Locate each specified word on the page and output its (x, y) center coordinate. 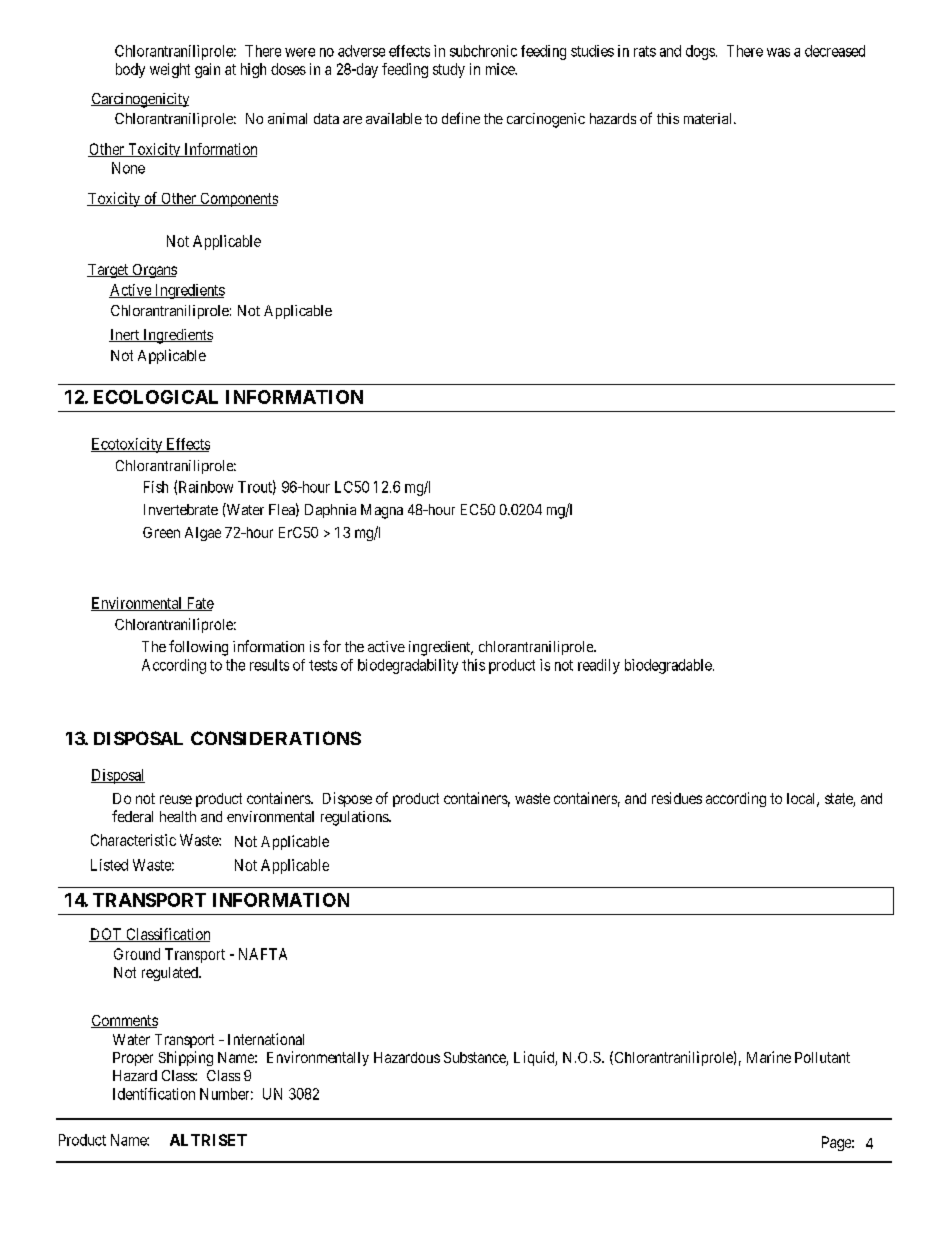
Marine (769, 1057)
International (266, 1039)
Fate (199, 604)
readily (599, 666)
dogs (700, 52)
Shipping (186, 1058)
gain (207, 70)
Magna (382, 511)
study (449, 70)
